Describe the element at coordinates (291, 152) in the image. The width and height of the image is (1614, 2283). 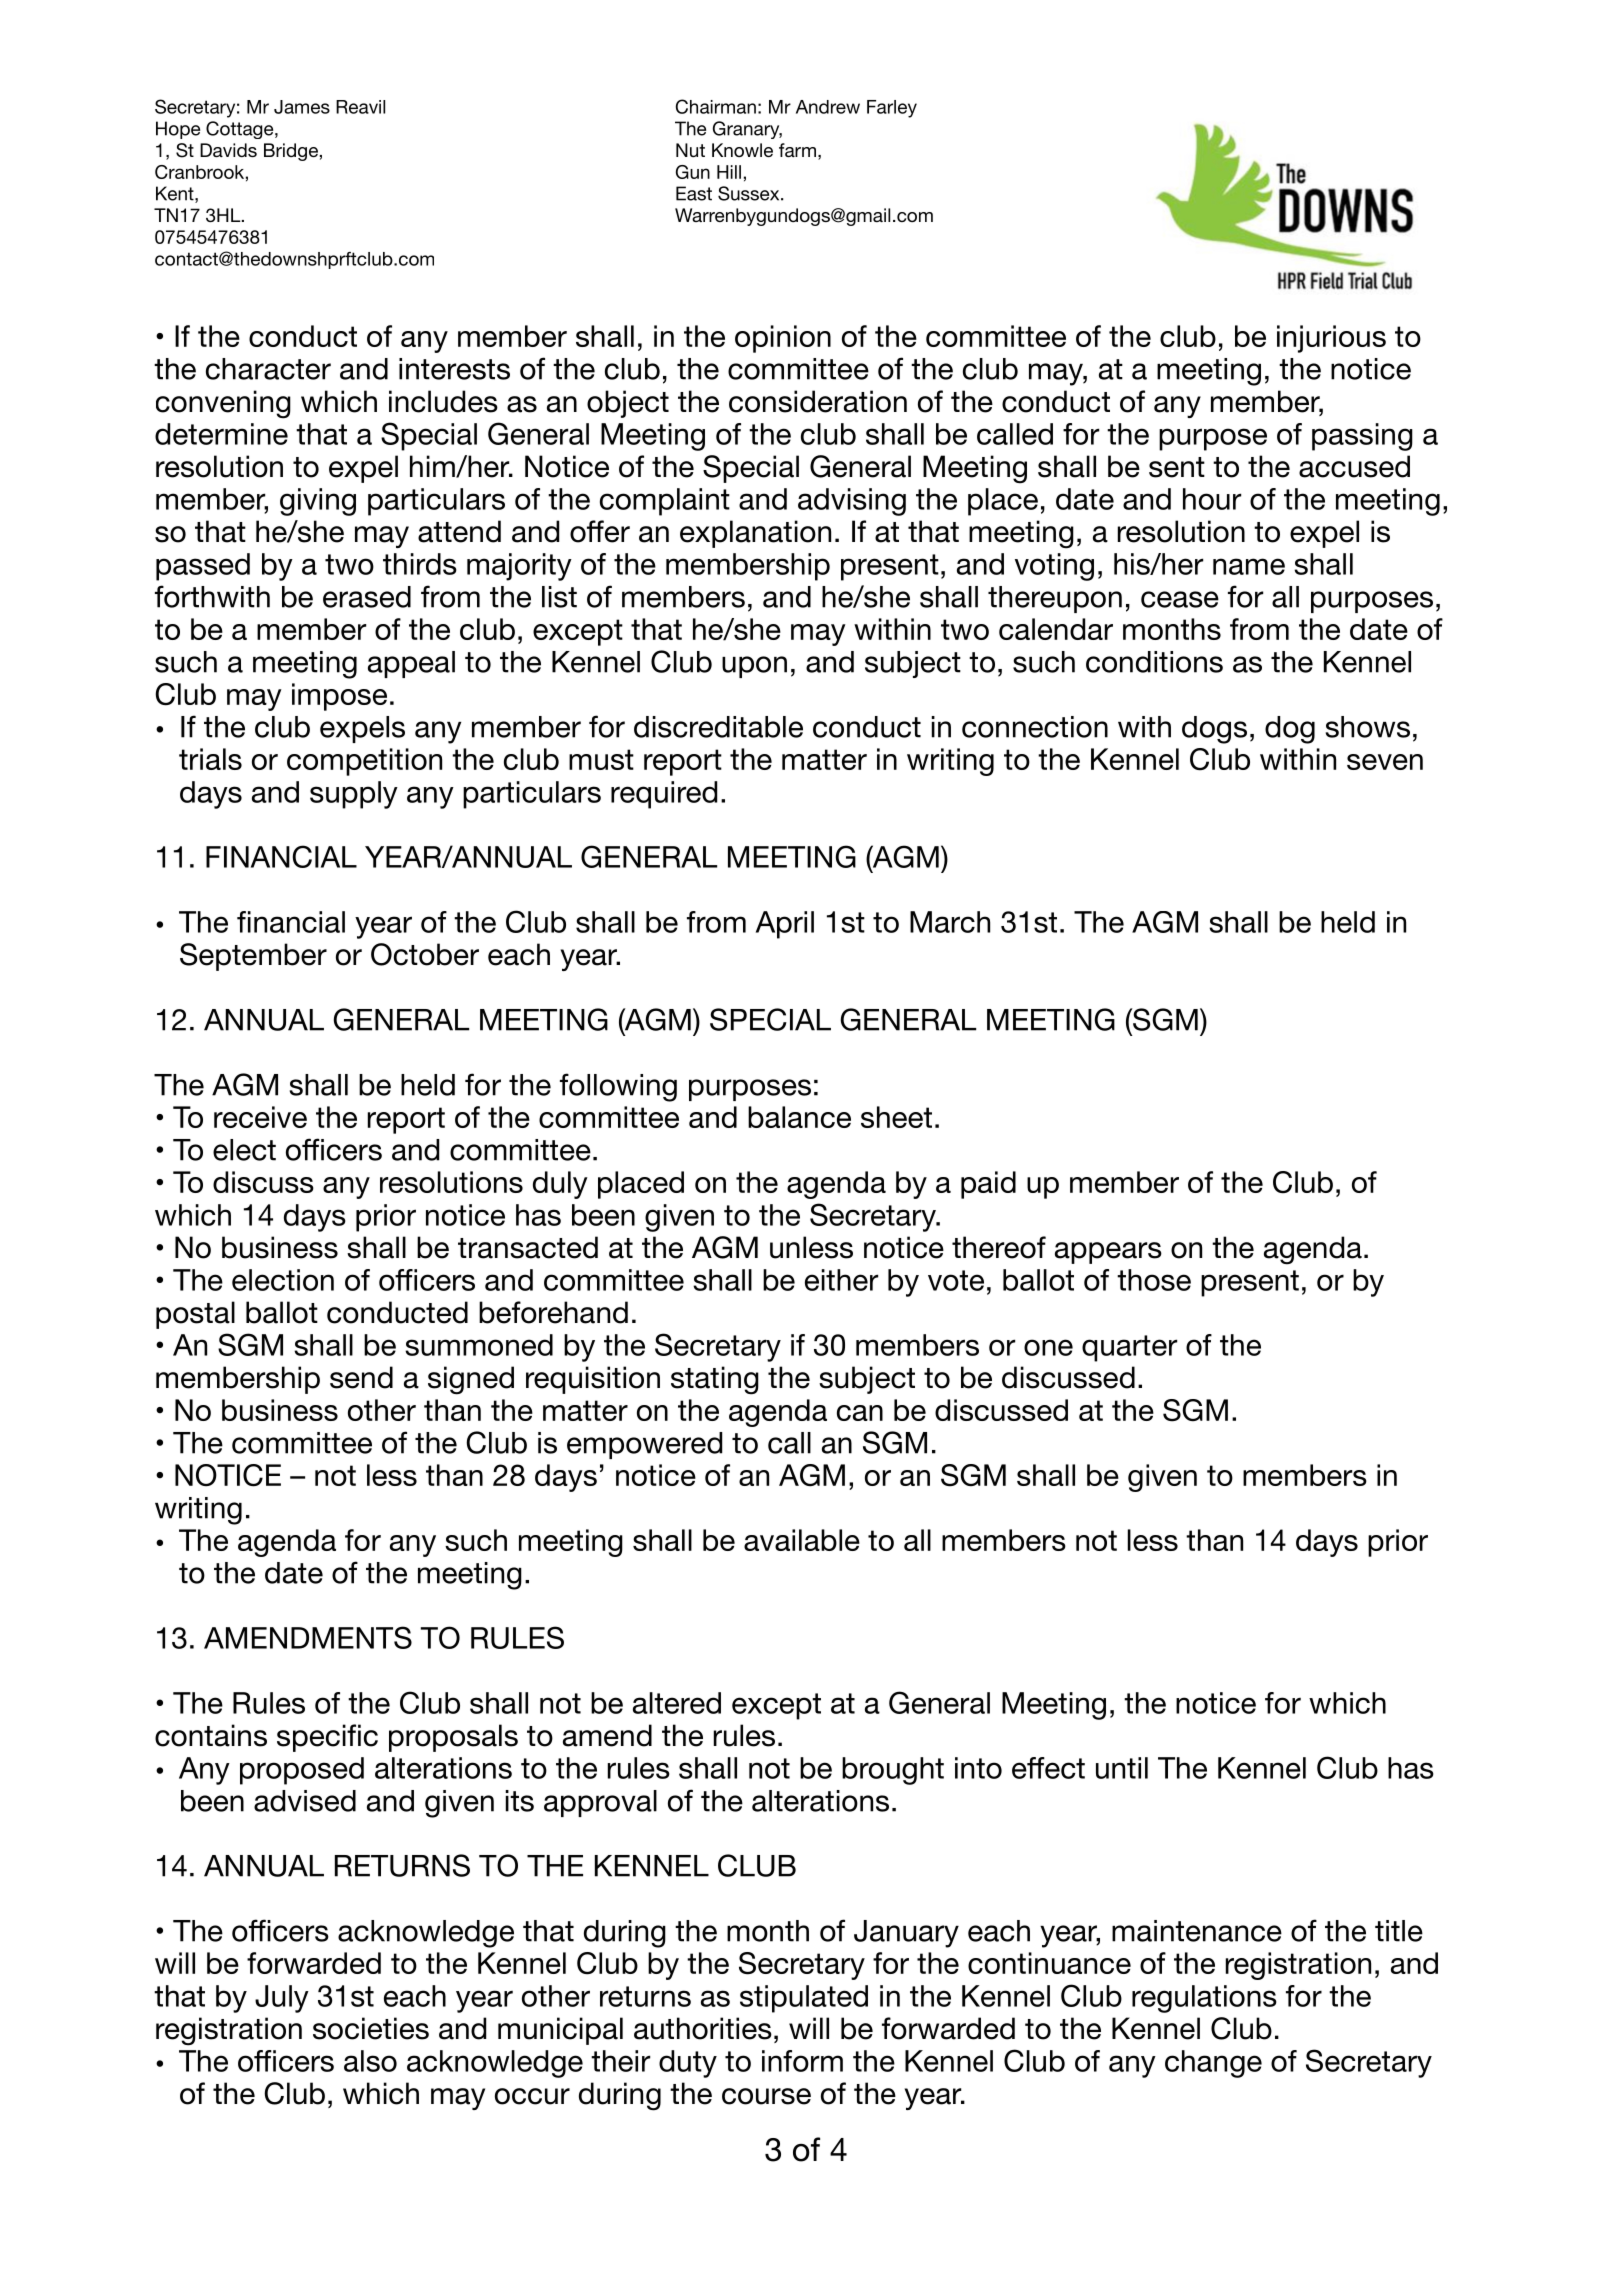
I see `Bridge` at that location.
